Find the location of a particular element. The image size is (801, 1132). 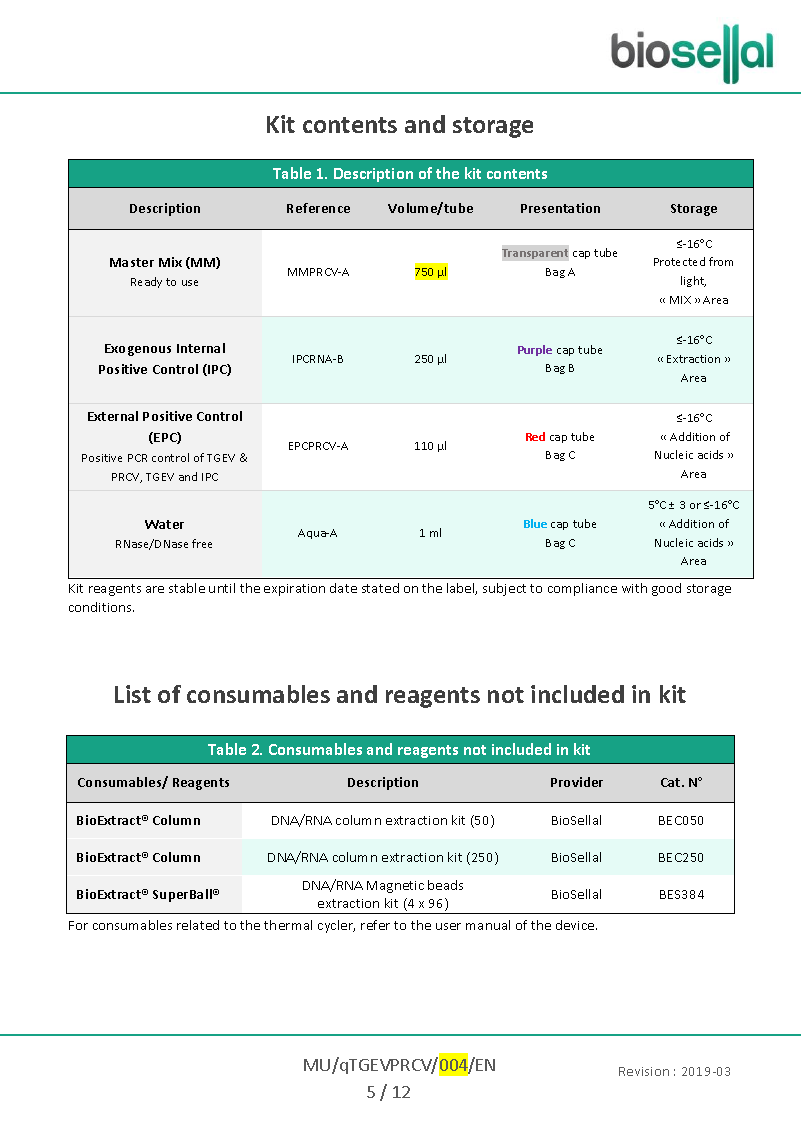

Protected is located at coordinates (679, 261).
